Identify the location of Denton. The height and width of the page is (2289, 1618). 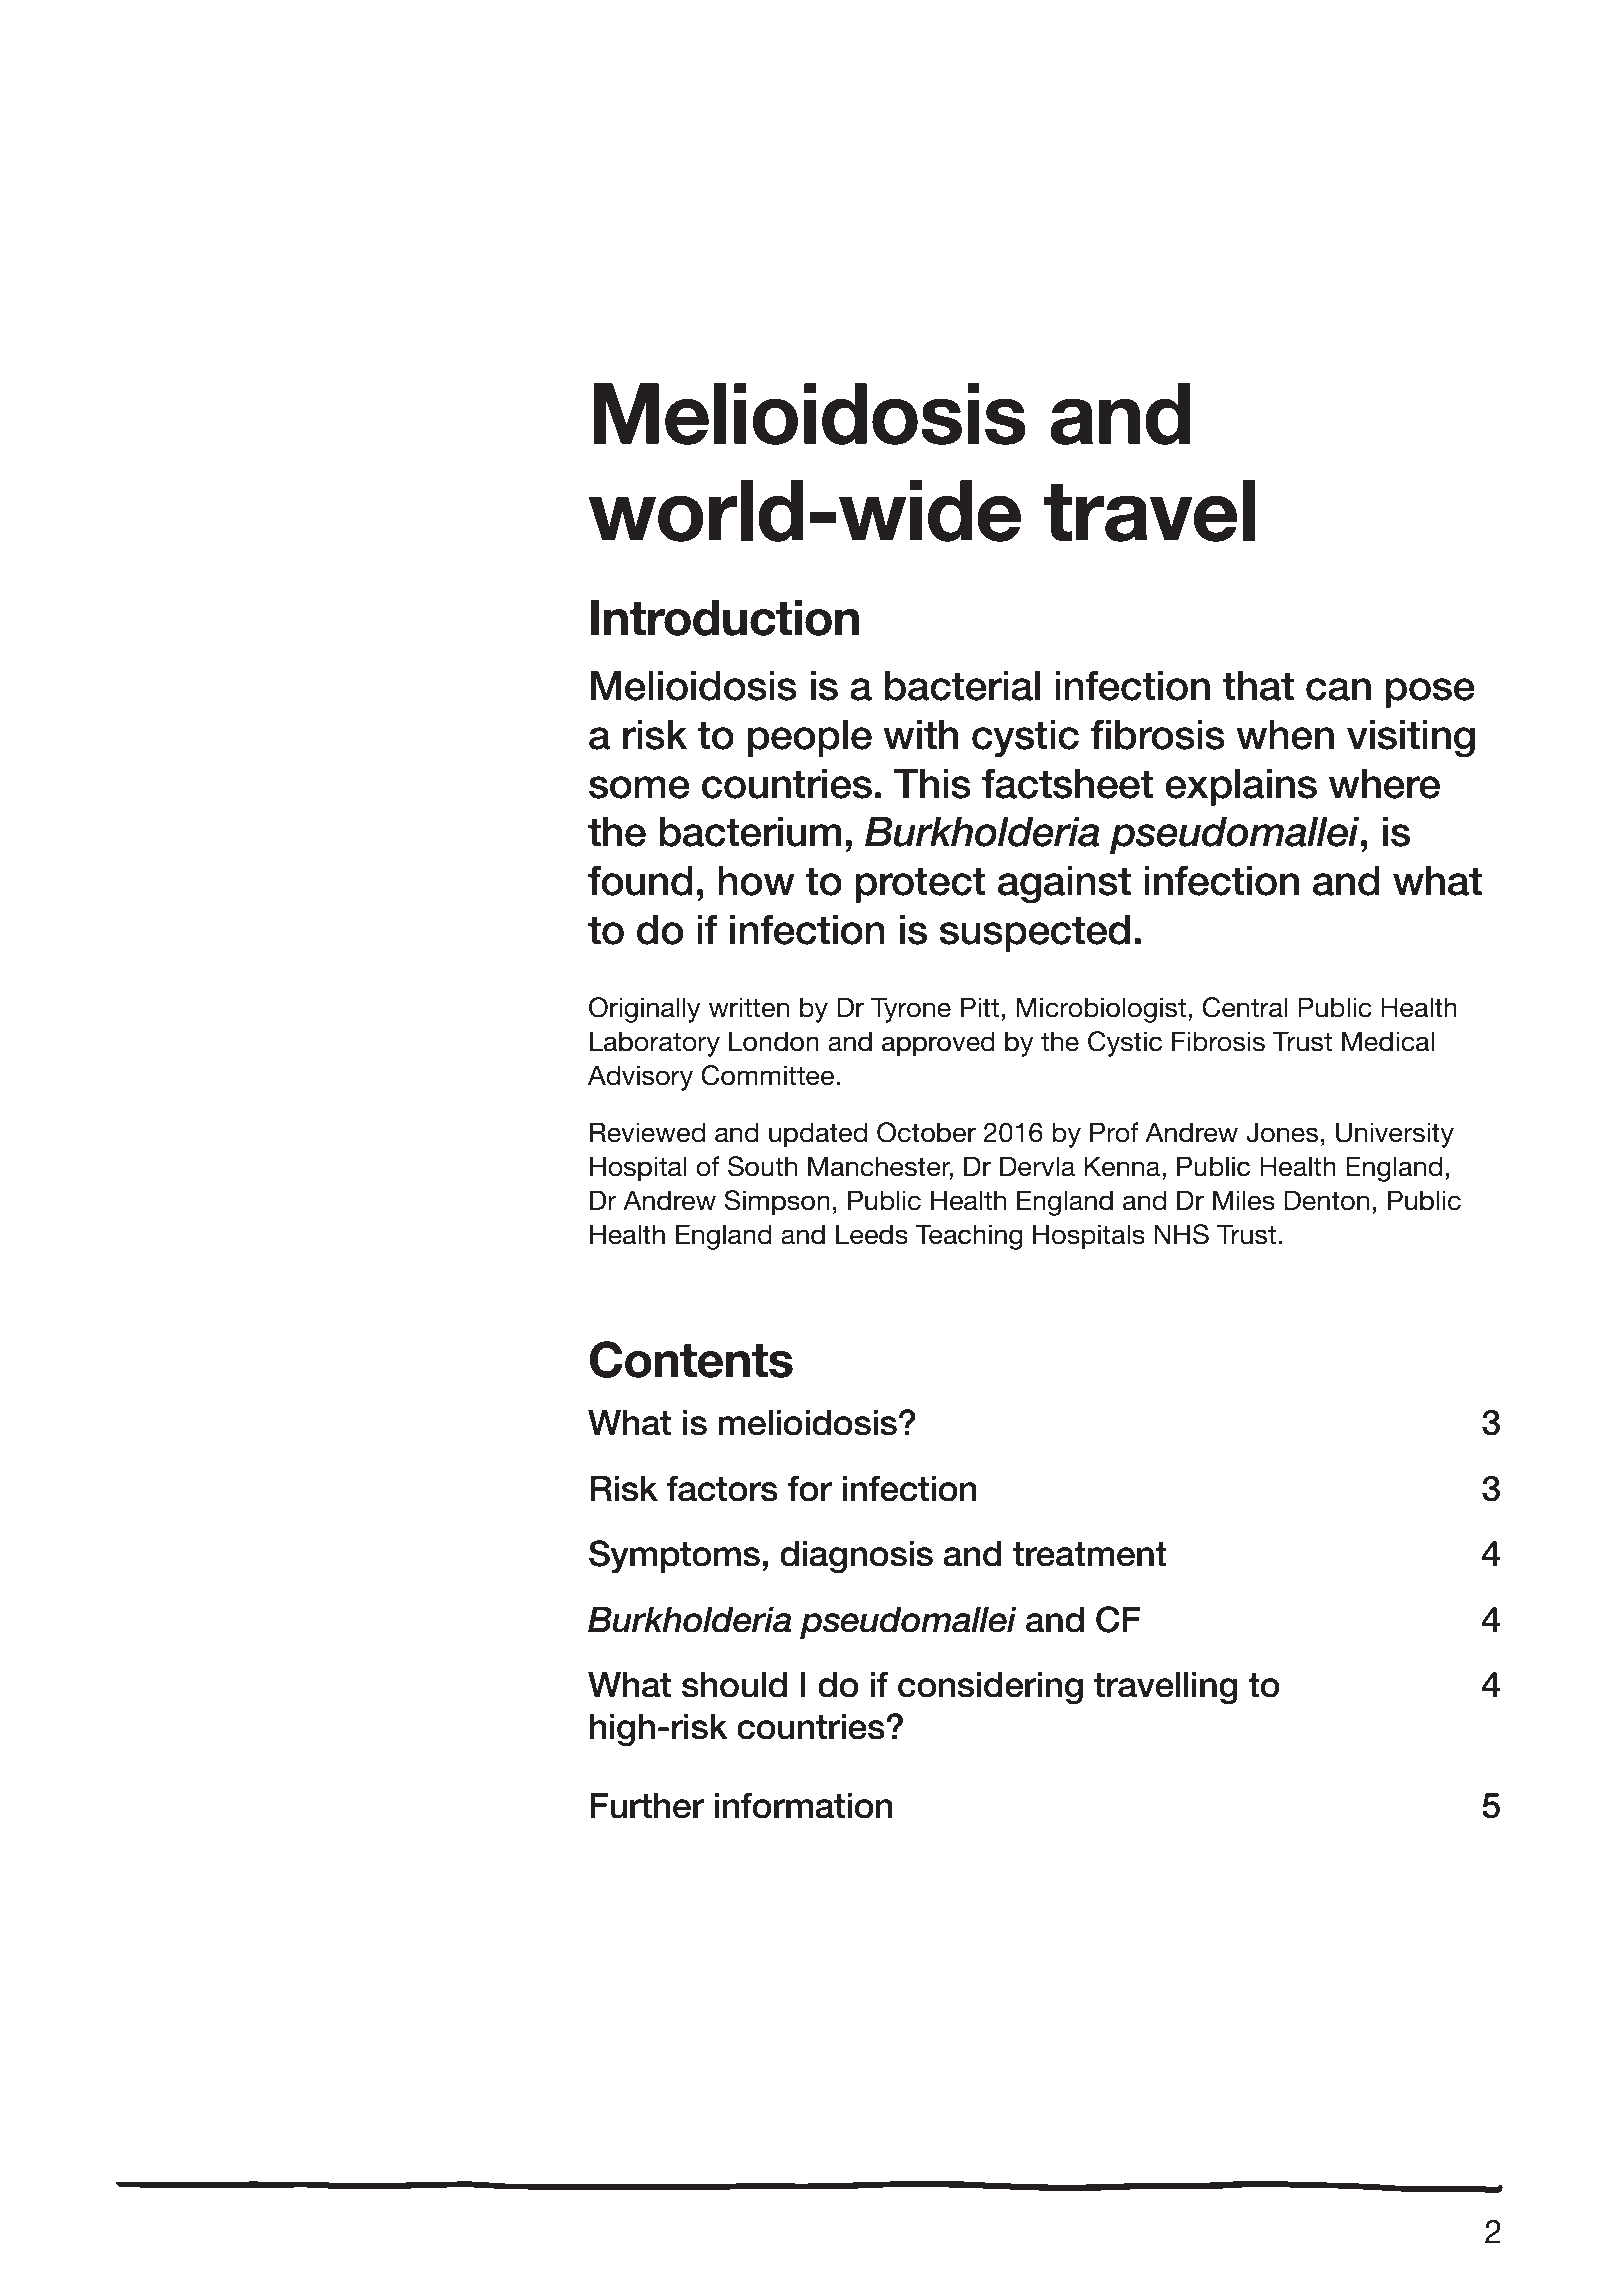
(1326, 1200).
